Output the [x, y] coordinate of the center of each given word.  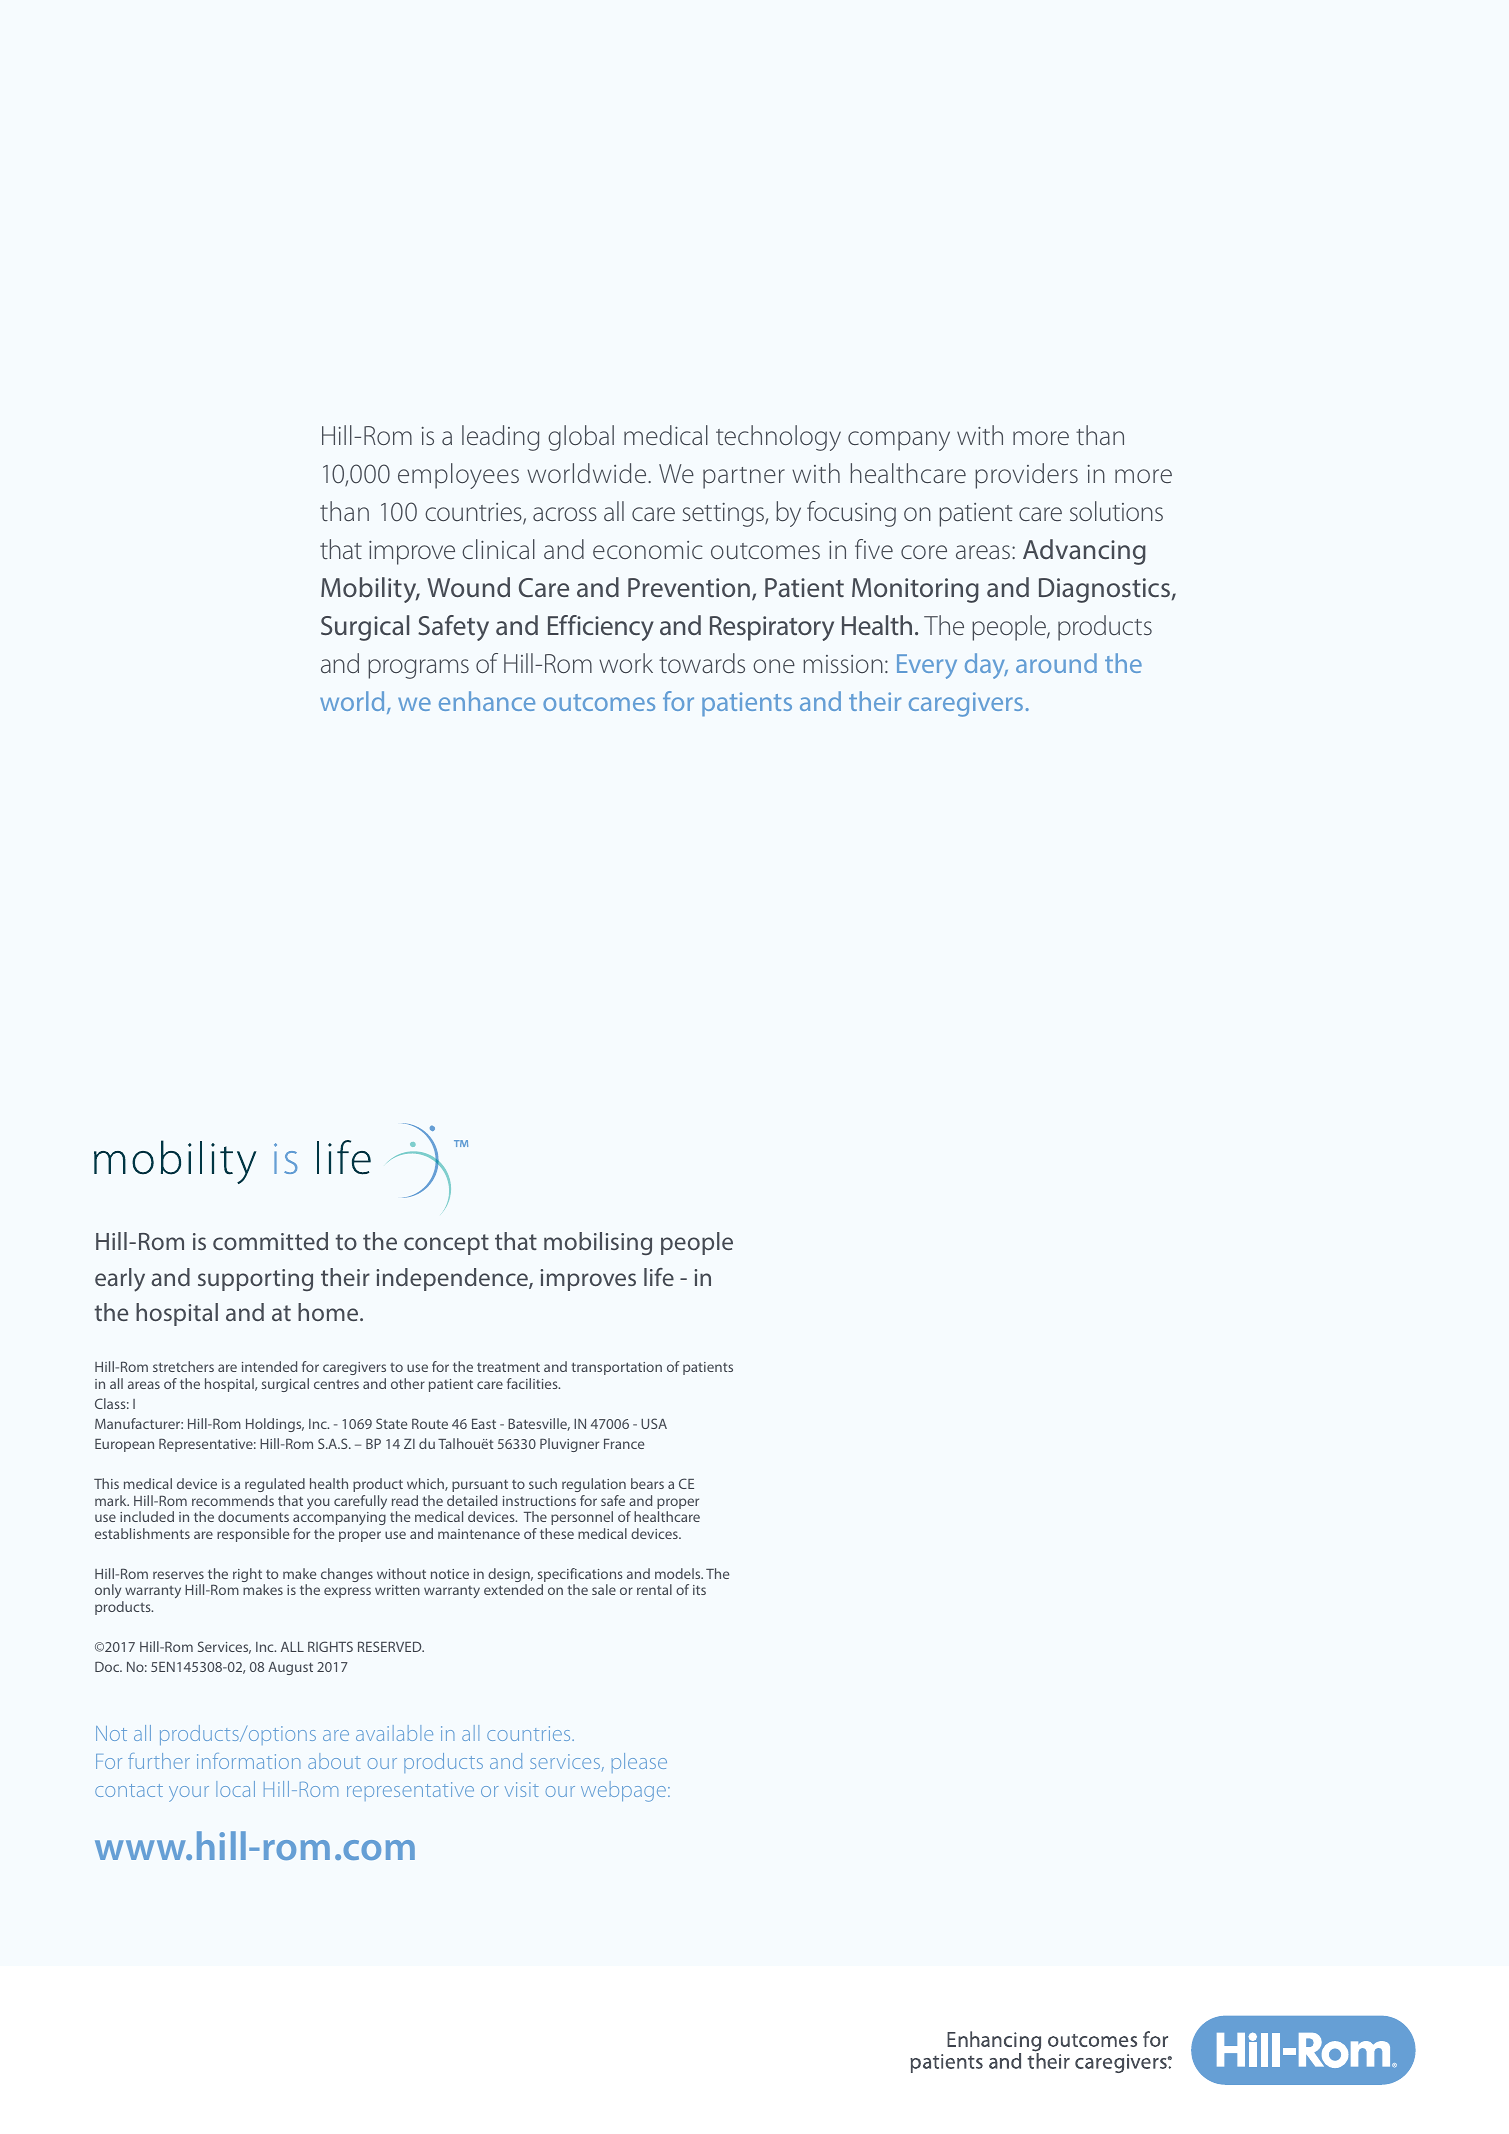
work [626, 663]
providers [1026, 476]
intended [269, 1366]
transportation [616, 1368]
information [248, 1761]
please [639, 1763]
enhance [487, 701]
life [659, 1277]
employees [458, 476]
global [581, 438]
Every [927, 666]
